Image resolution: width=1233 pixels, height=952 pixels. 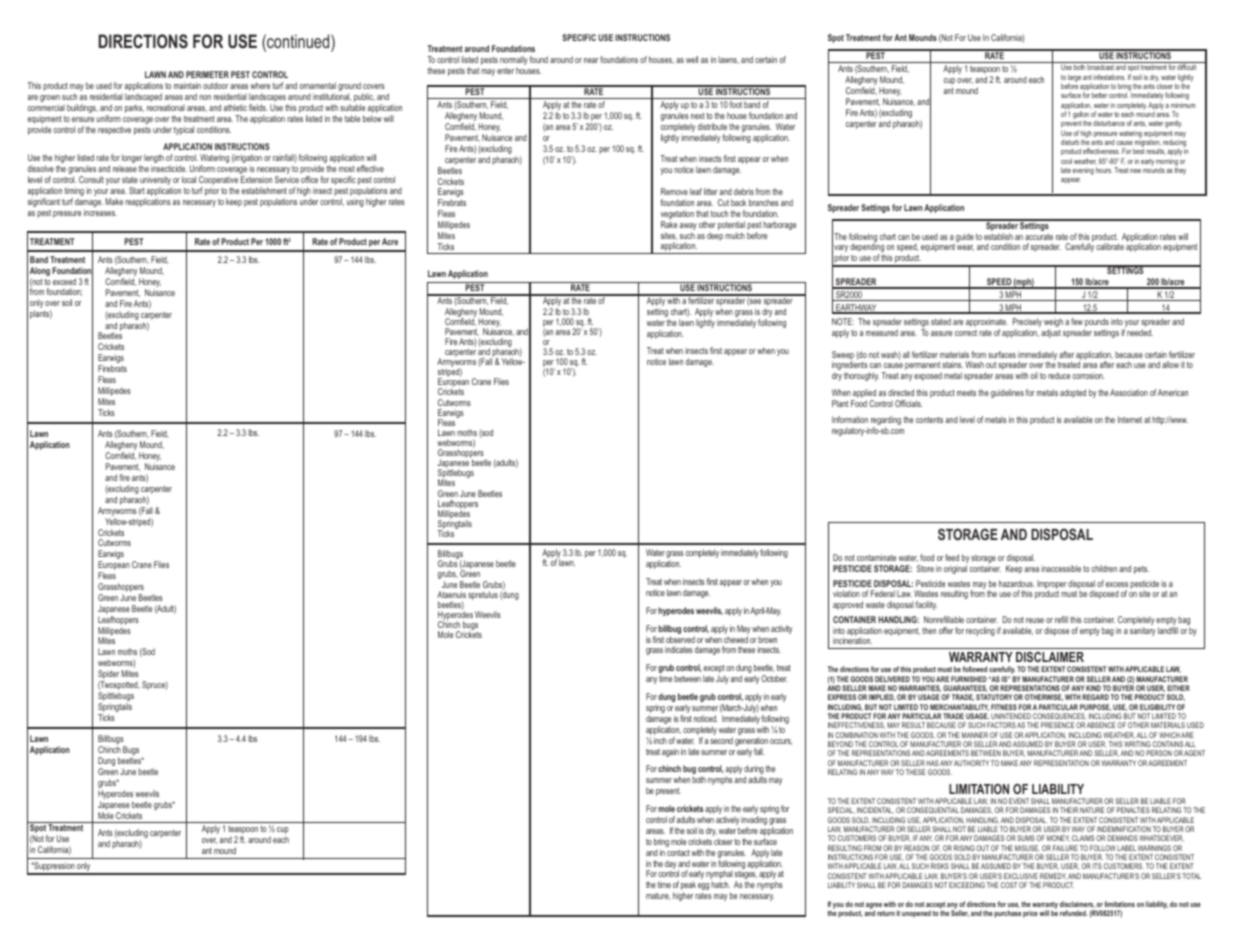 I want to click on large, so click(x=1074, y=79).
